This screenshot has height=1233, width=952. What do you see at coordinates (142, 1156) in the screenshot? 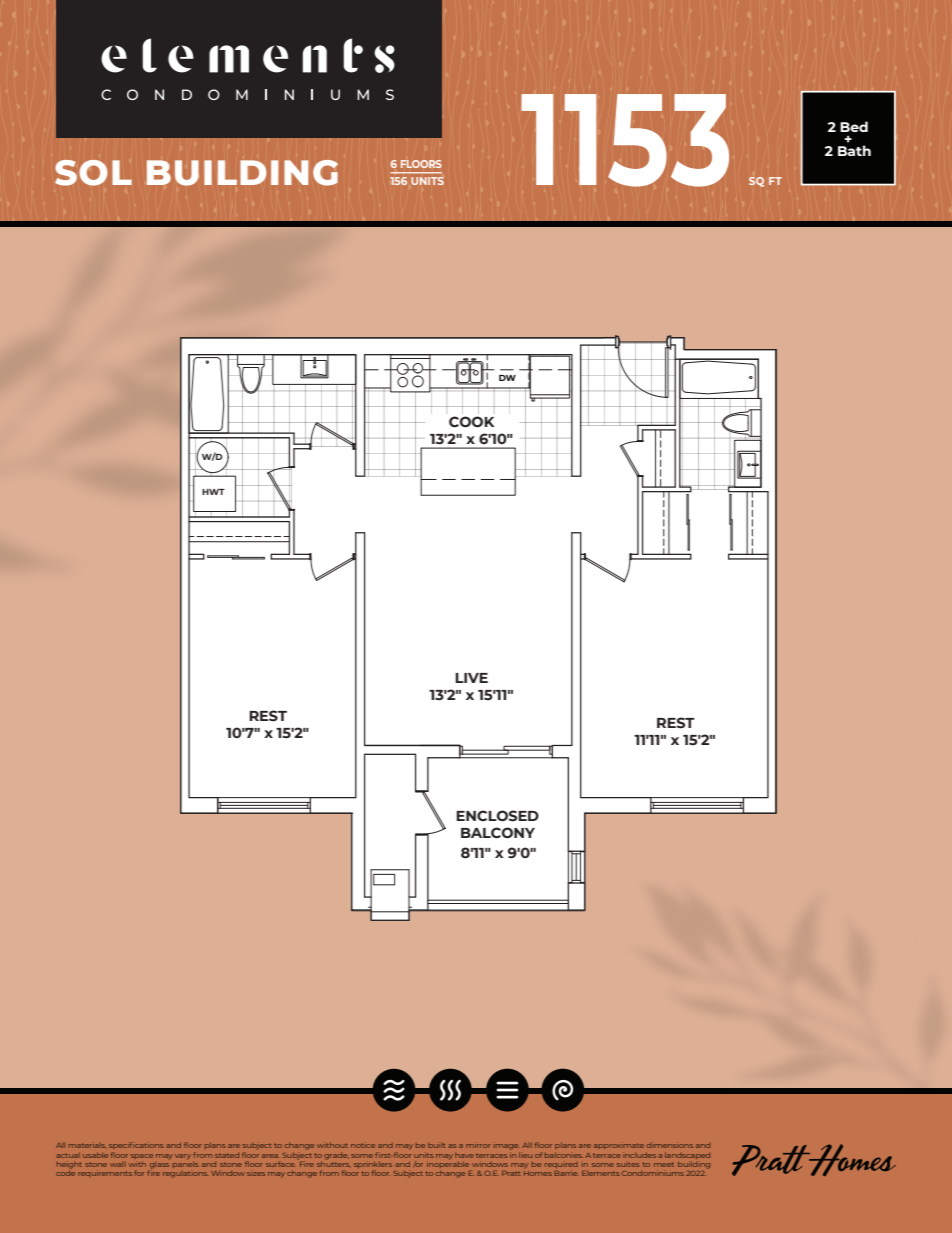
I see `space` at bounding box center [142, 1156].
